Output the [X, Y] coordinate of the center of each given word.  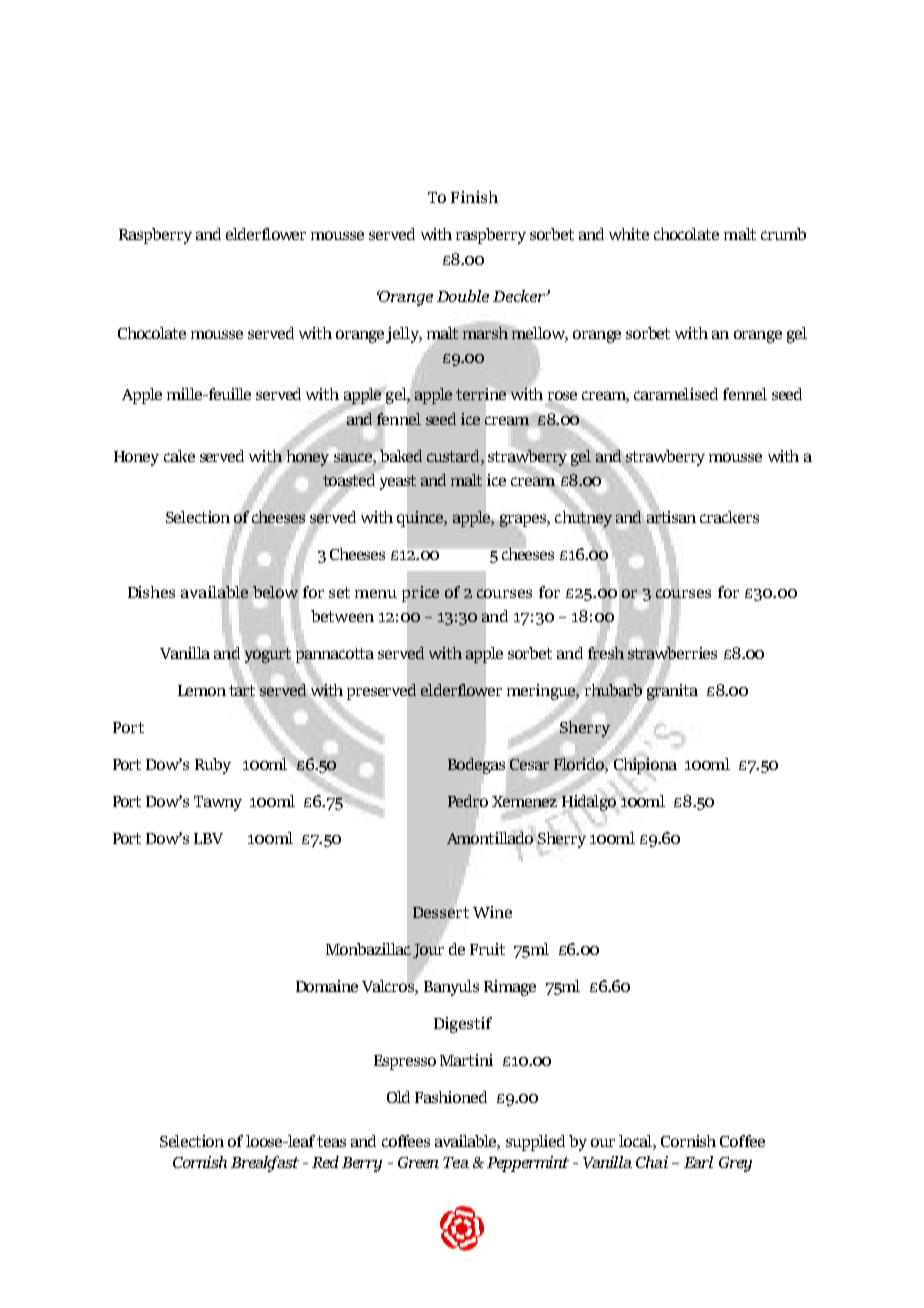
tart [242, 690]
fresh [606, 653]
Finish [474, 197]
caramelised [676, 394]
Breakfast [265, 1164]
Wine [492, 912]
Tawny [218, 803]
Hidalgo [589, 804]
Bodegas [476, 766]
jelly [403, 335]
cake [179, 456]
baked [401, 456]
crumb [783, 234]
